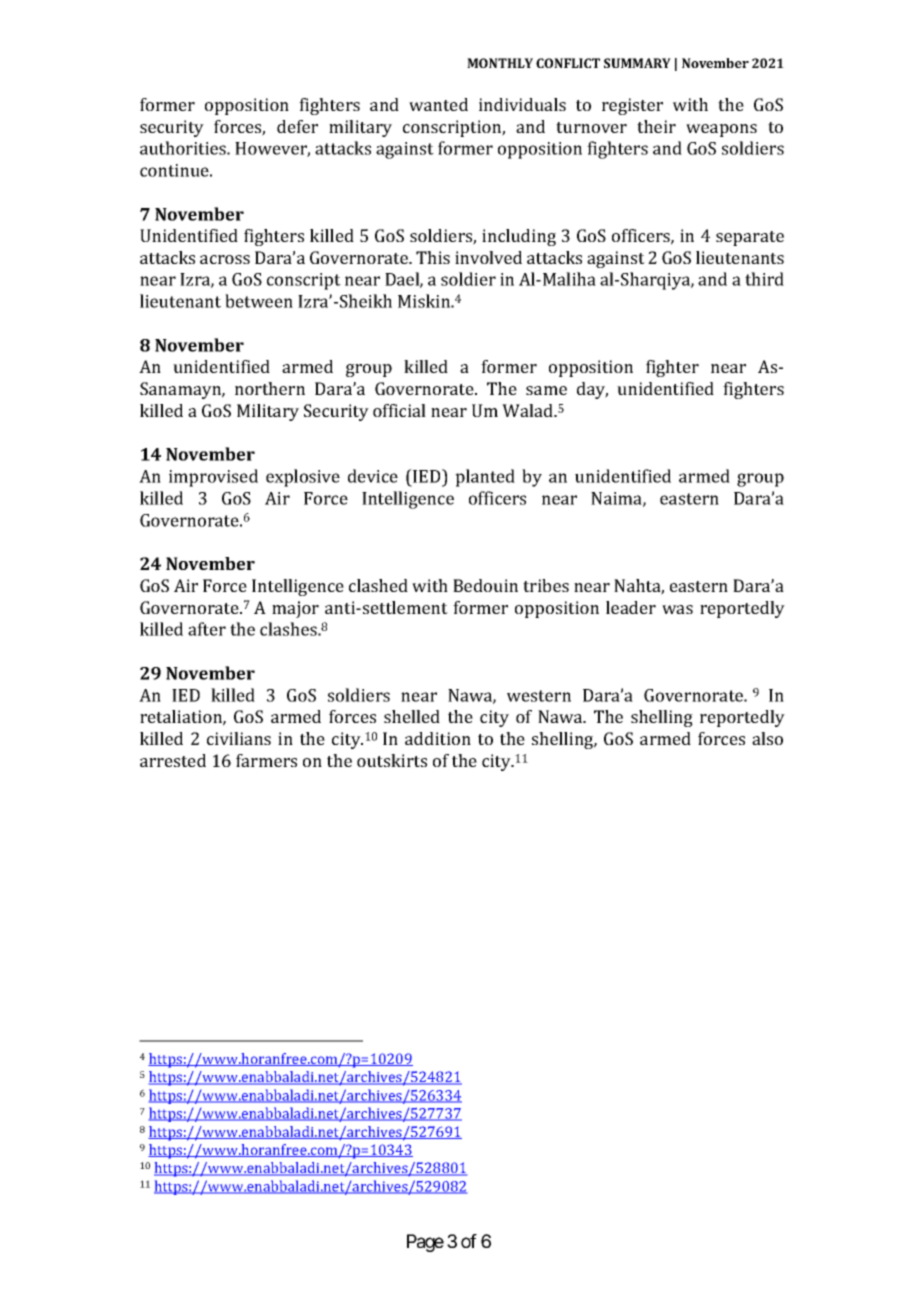 The height and width of the screenshot is (1307, 924). I want to click on MONTHLY, so click(500, 63).
